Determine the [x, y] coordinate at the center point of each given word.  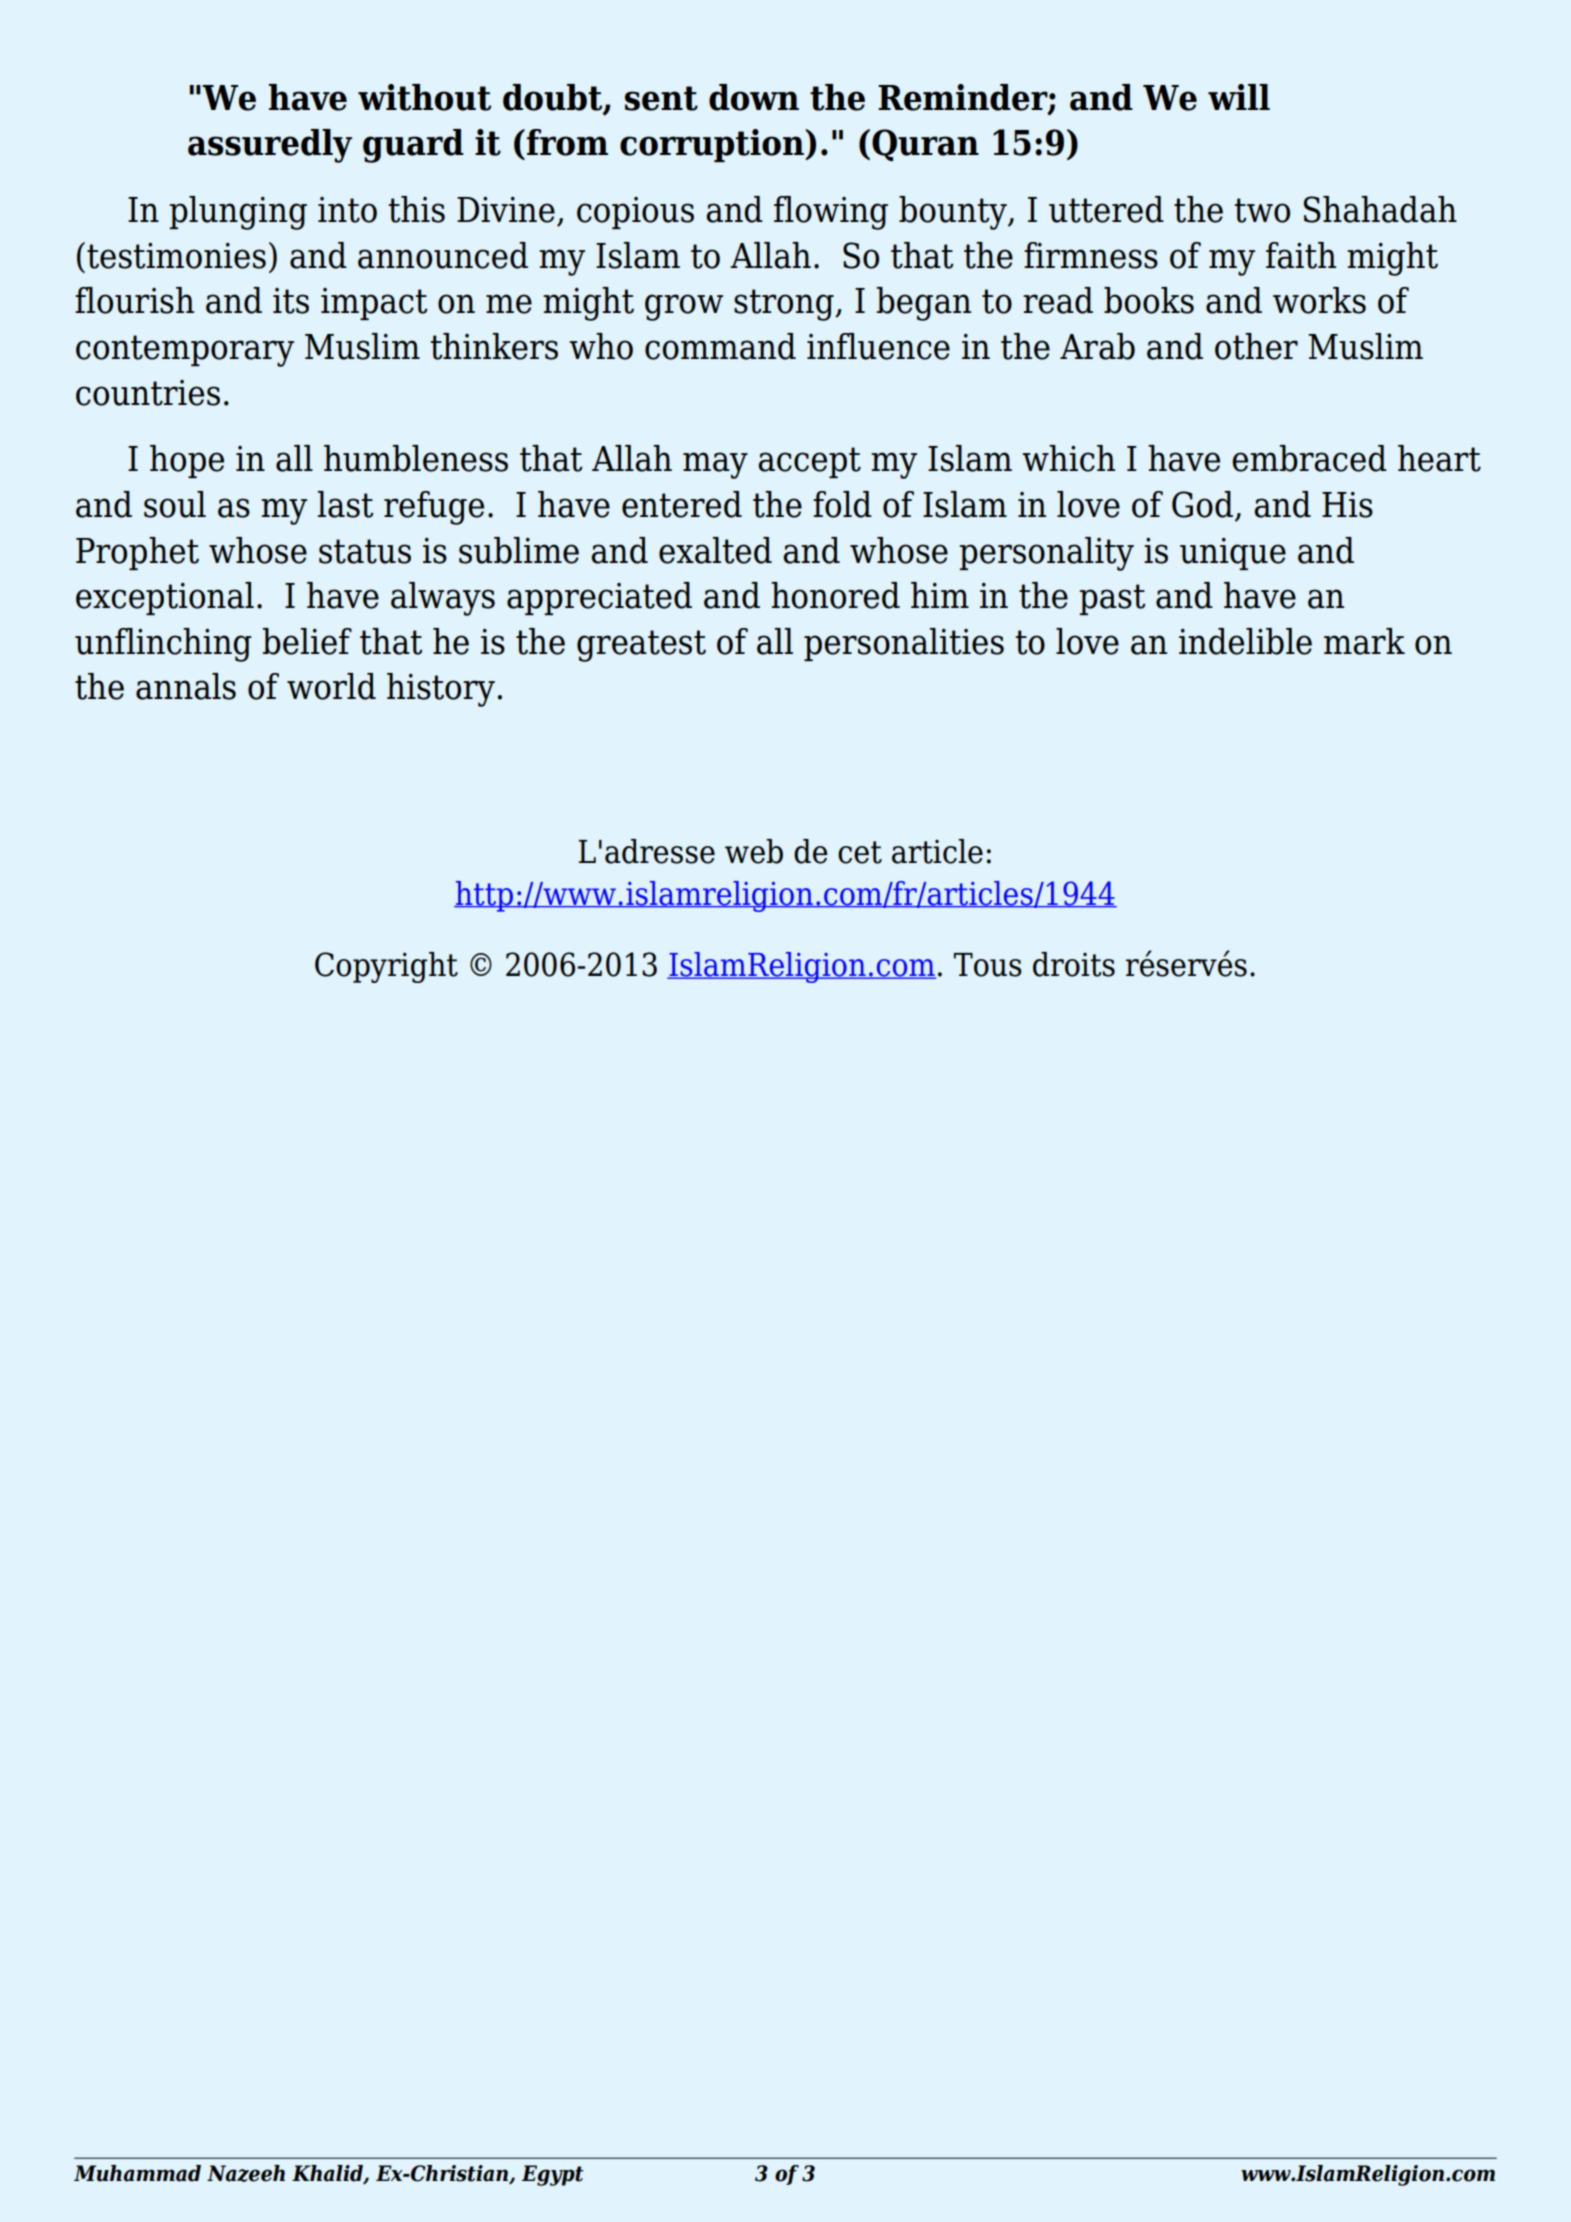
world [331, 686]
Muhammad [137, 2173]
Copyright [386, 967]
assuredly [270, 146]
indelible [1245, 641]
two [1262, 210]
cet [860, 852]
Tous [988, 965]
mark [1364, 641]
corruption [713, 145]
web [754, 851]
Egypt [553, 2175]
